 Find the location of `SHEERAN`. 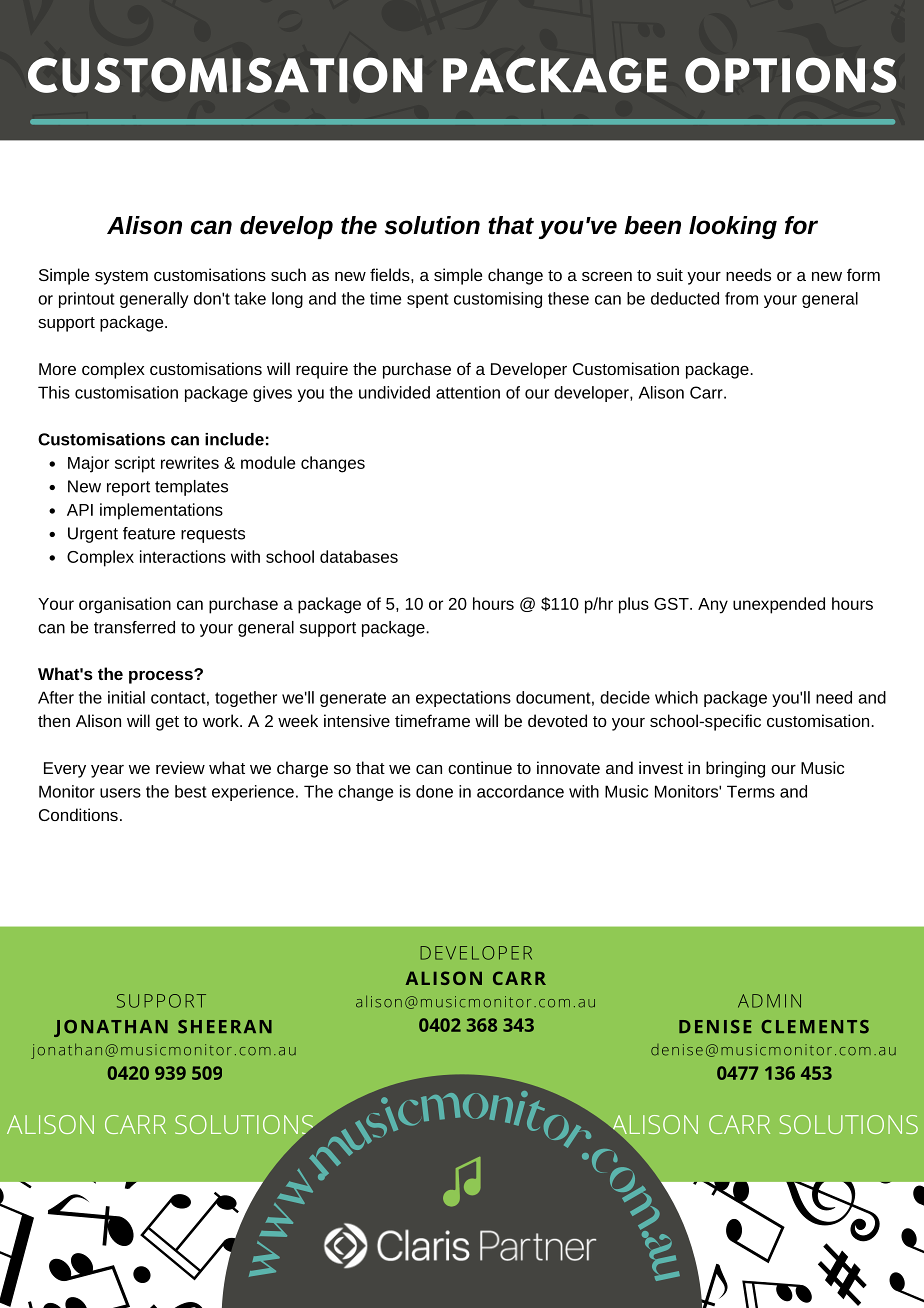

SHEERAN is located at coordinates (225, 1027).
